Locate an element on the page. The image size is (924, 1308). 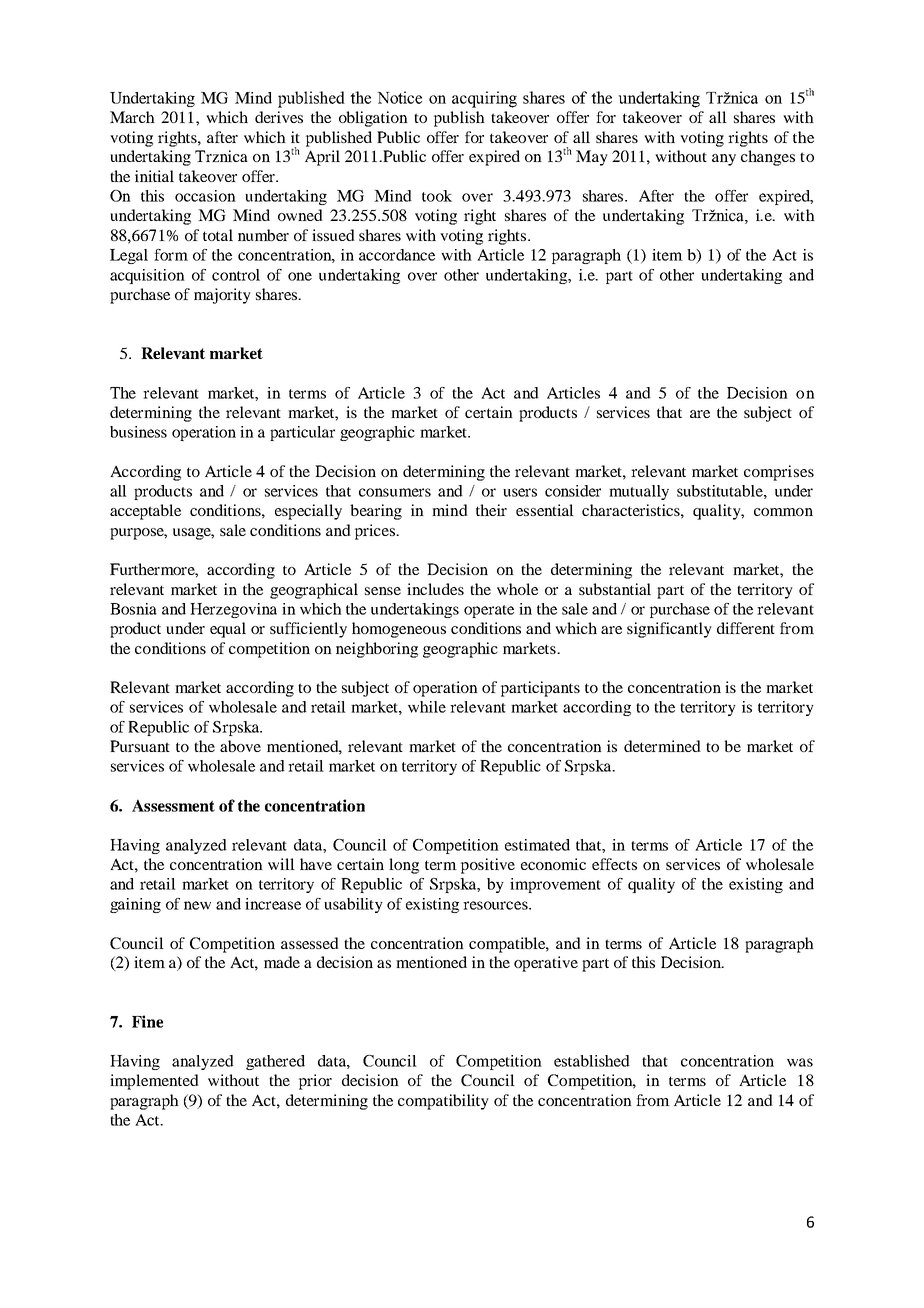
business is located at coordinates (138, 432).
